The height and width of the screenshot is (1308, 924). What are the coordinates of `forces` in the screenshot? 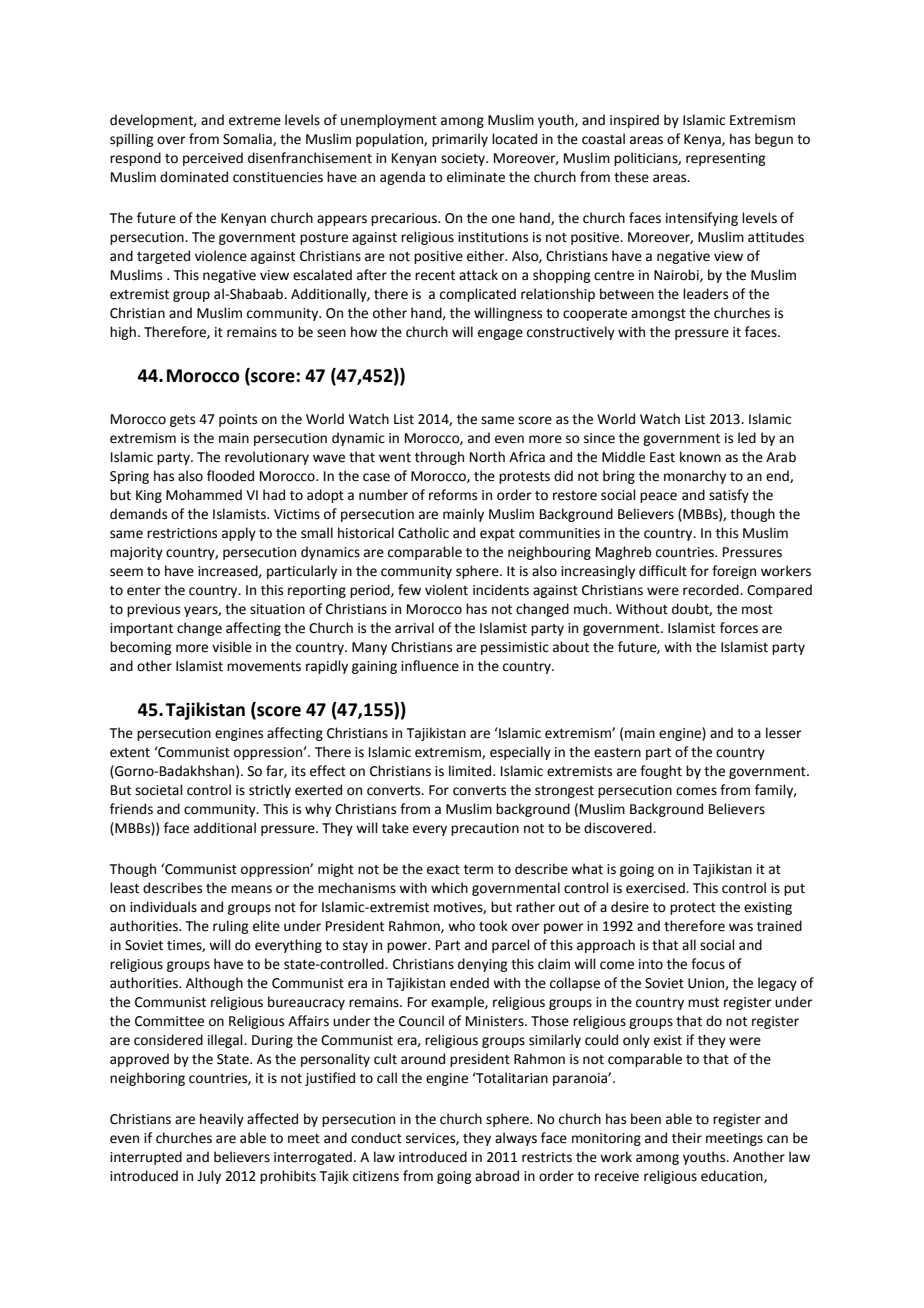 It's located at (739, 628).
